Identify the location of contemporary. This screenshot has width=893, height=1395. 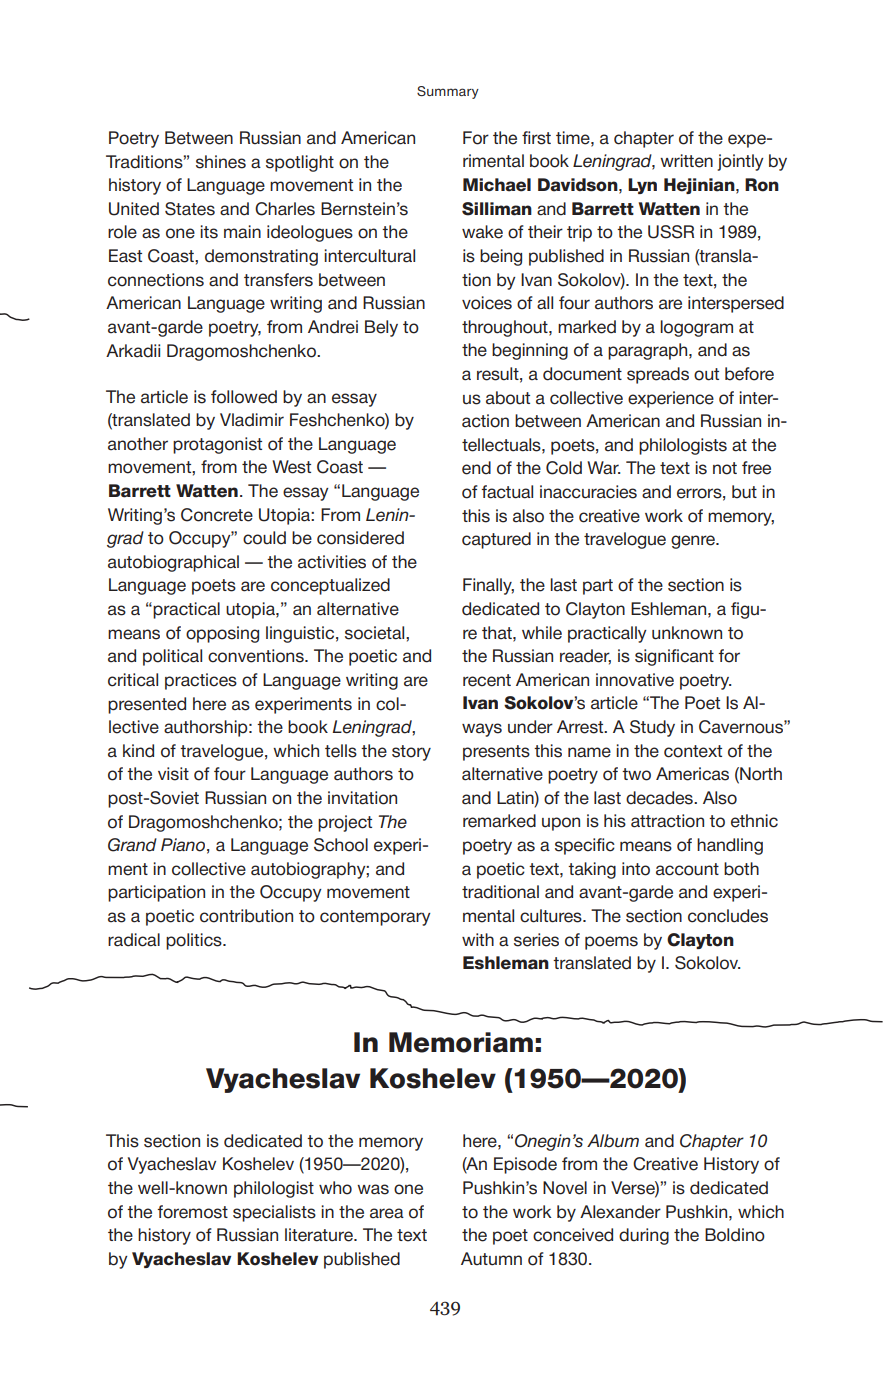
(375, 918).
